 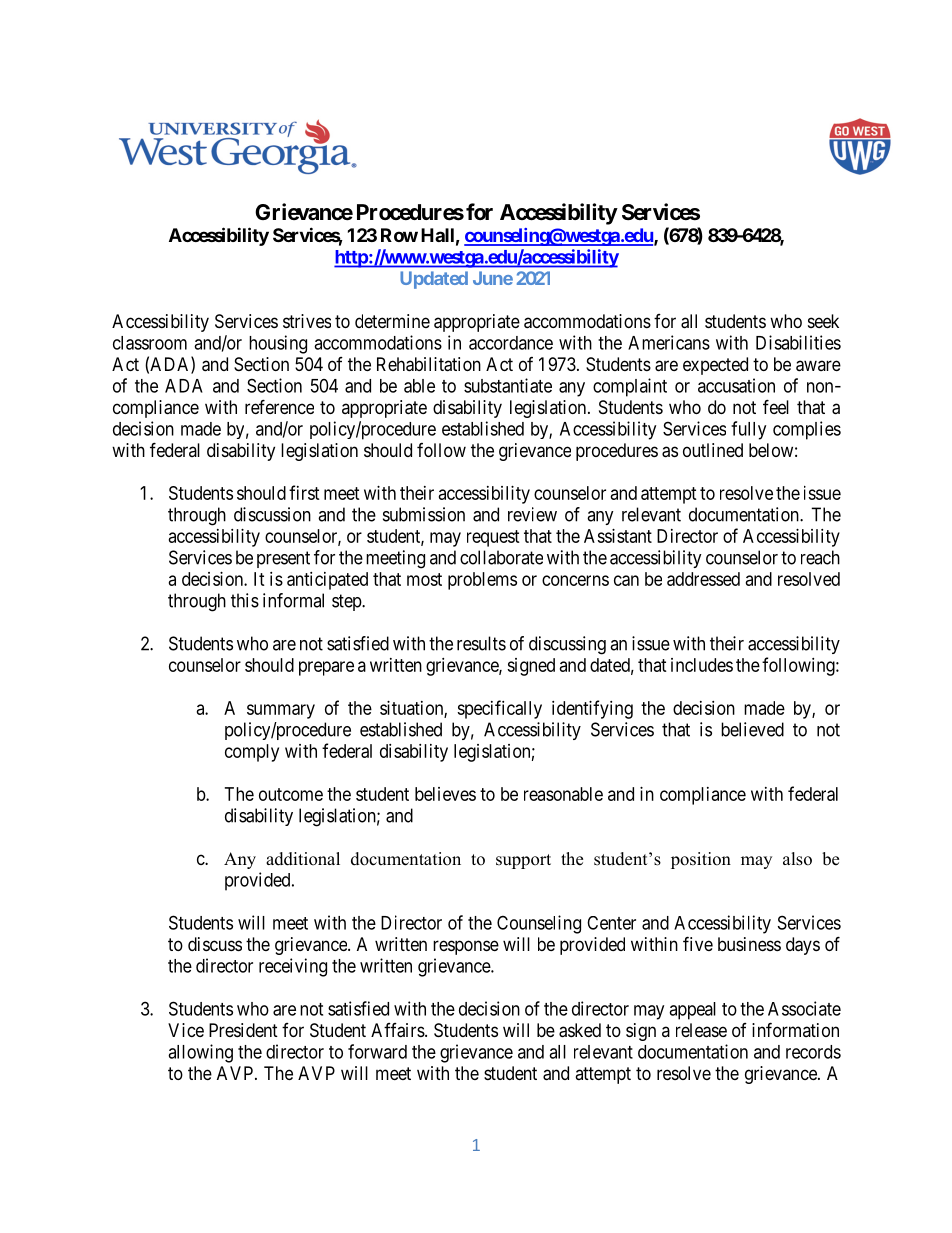 I want to click on specifically, so click(x=499, y=709).
